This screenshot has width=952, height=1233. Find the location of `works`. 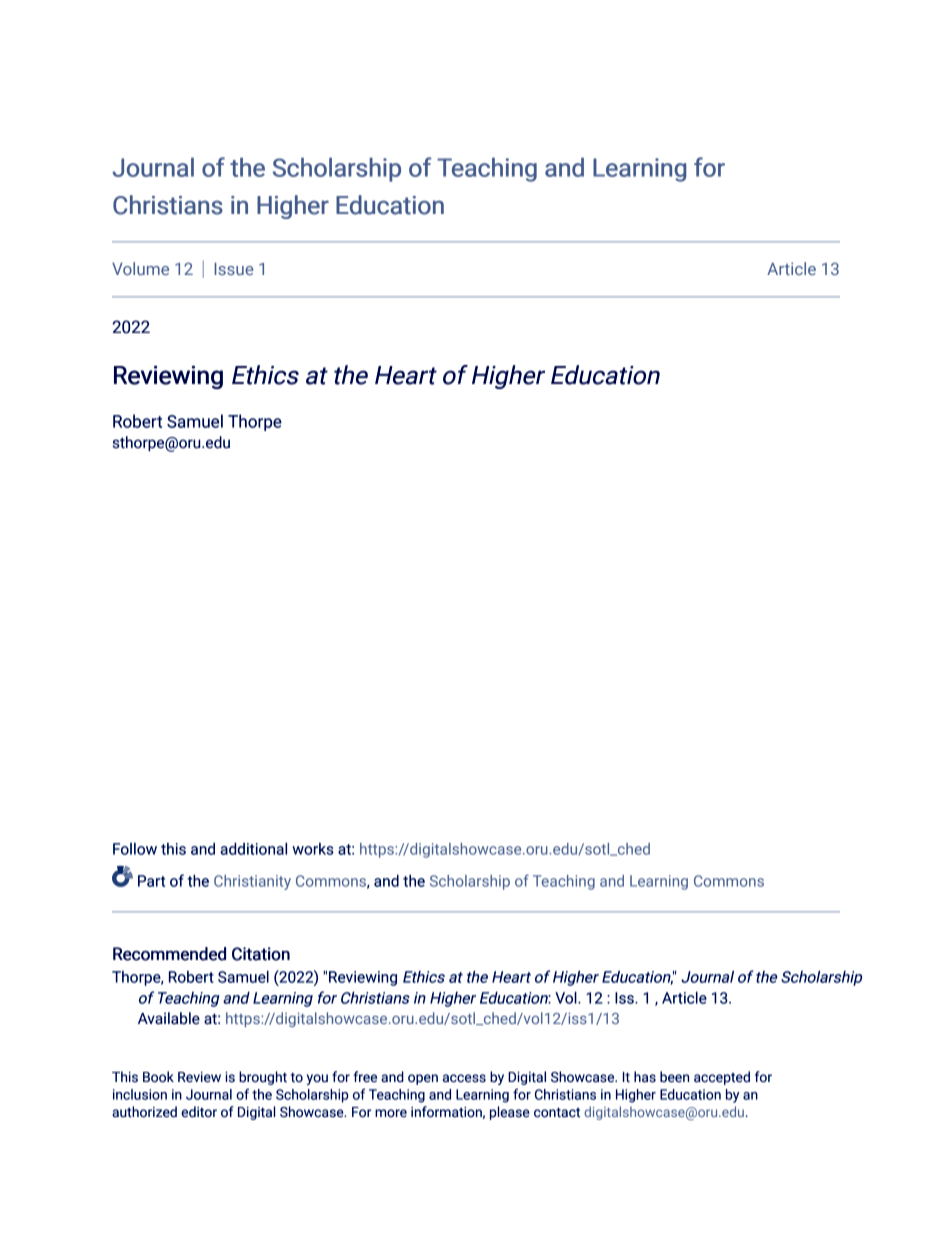

works is located at coordinates (313, 849).
